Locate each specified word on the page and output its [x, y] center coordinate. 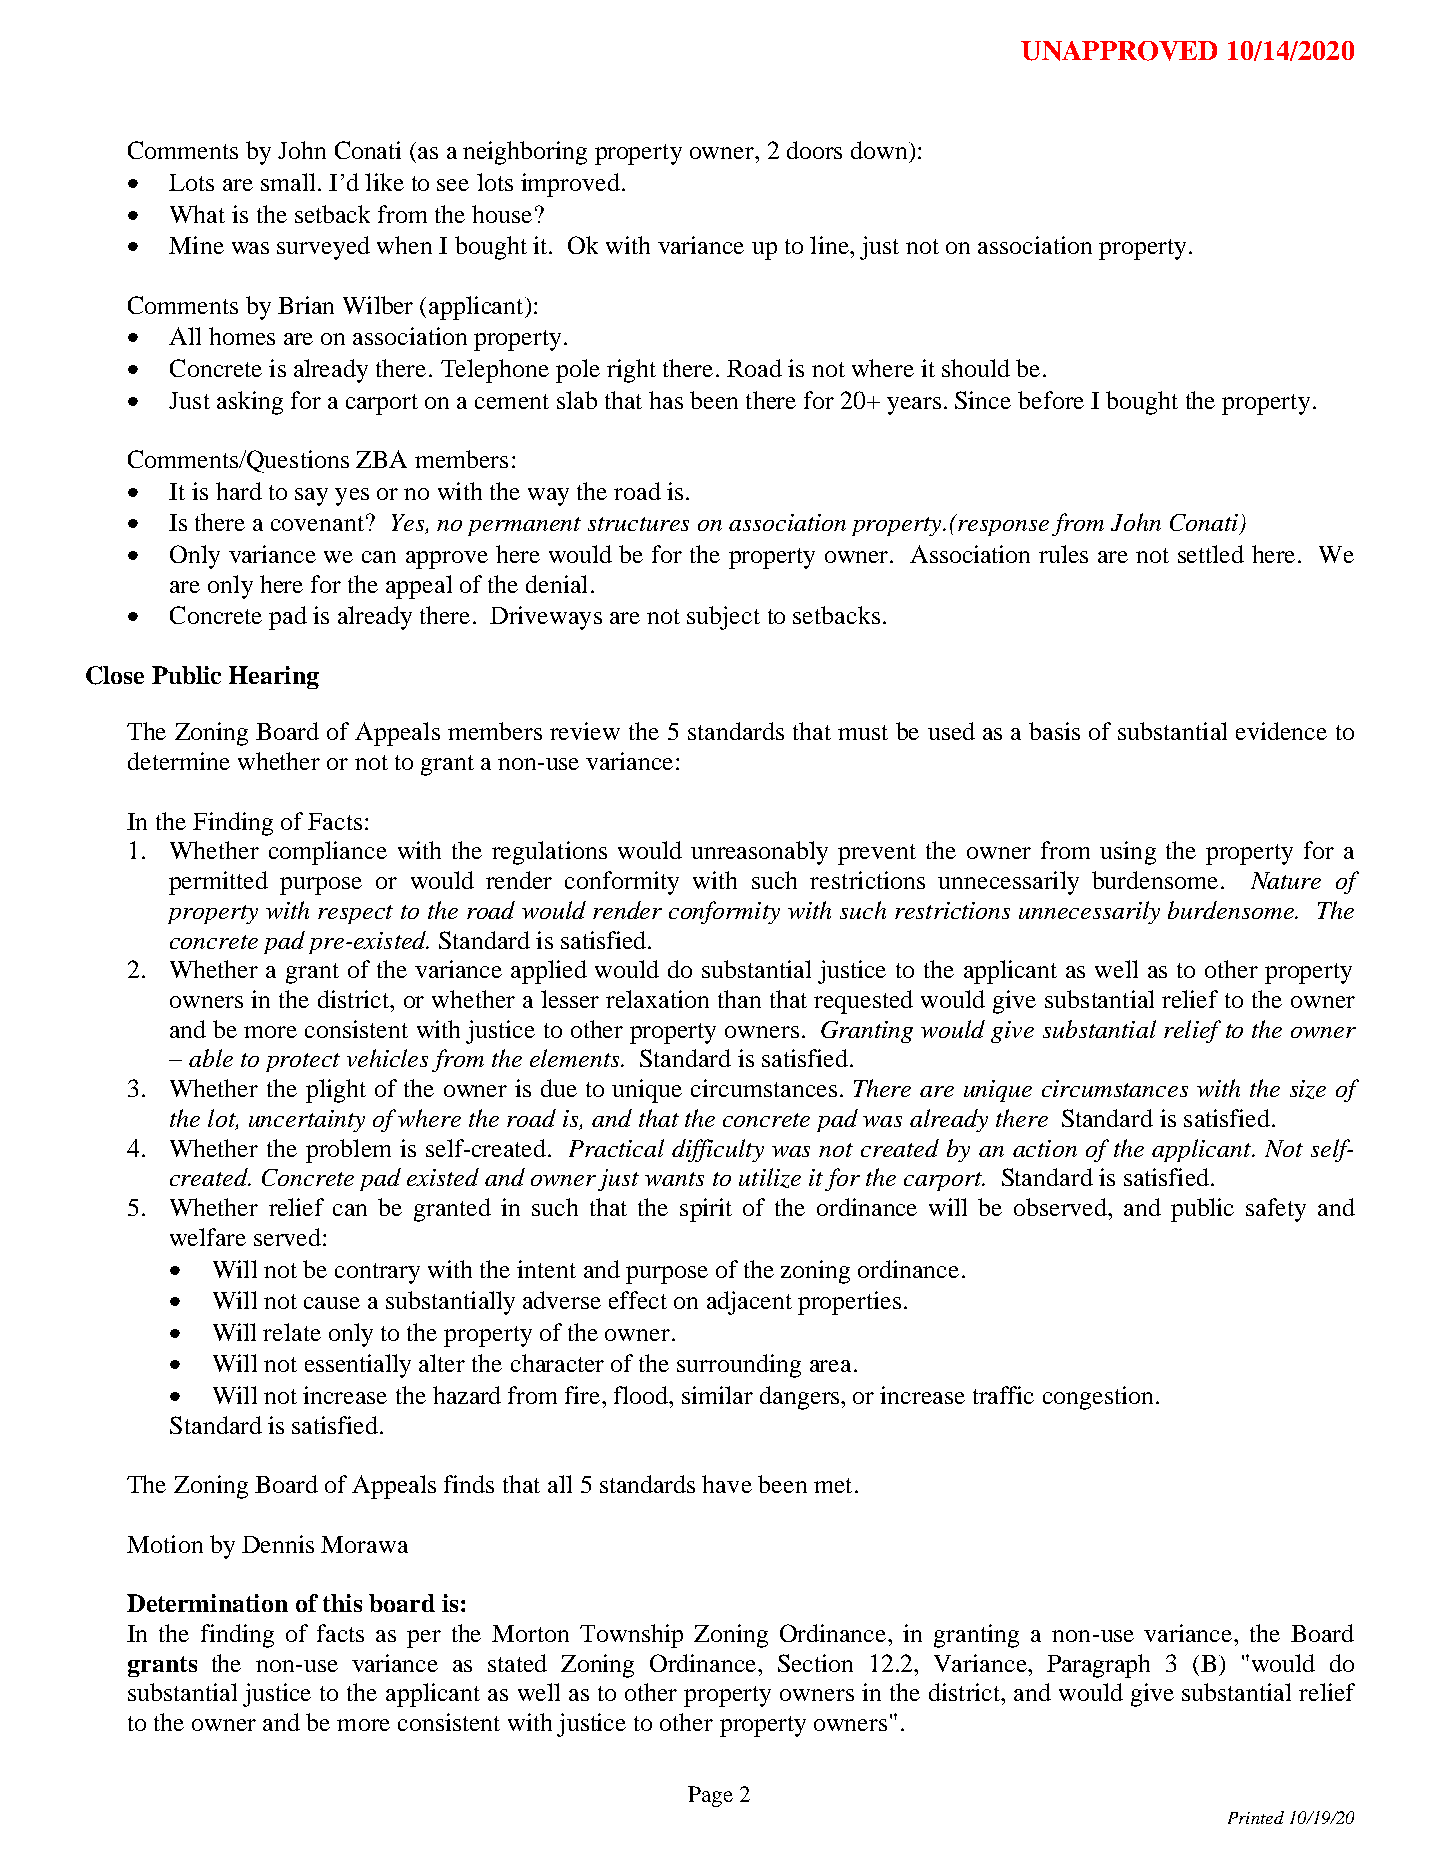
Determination [207, 1603]
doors [814, 150]
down [880, 150]
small [288, 182]
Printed [1256, 1817]
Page [710, 1796]
